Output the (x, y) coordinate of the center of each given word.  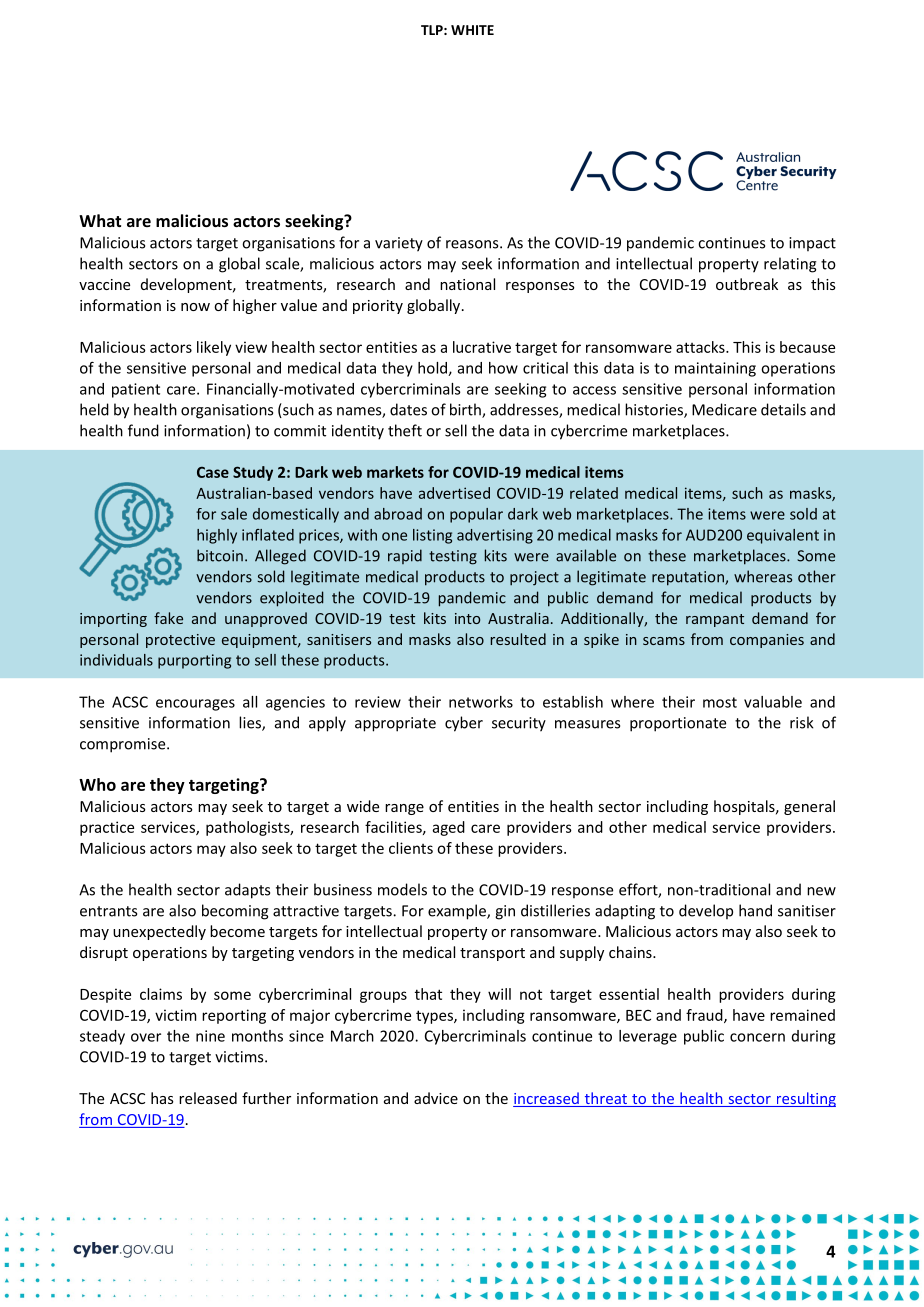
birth (466, 410)
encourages (195, 705)
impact (812, 244)
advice (436, 1098)
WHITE (472, 30)
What (100, 220)
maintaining (715, 369)
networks (481, 702)
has (162, 1098)
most (720, 702)
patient (136, 390)
